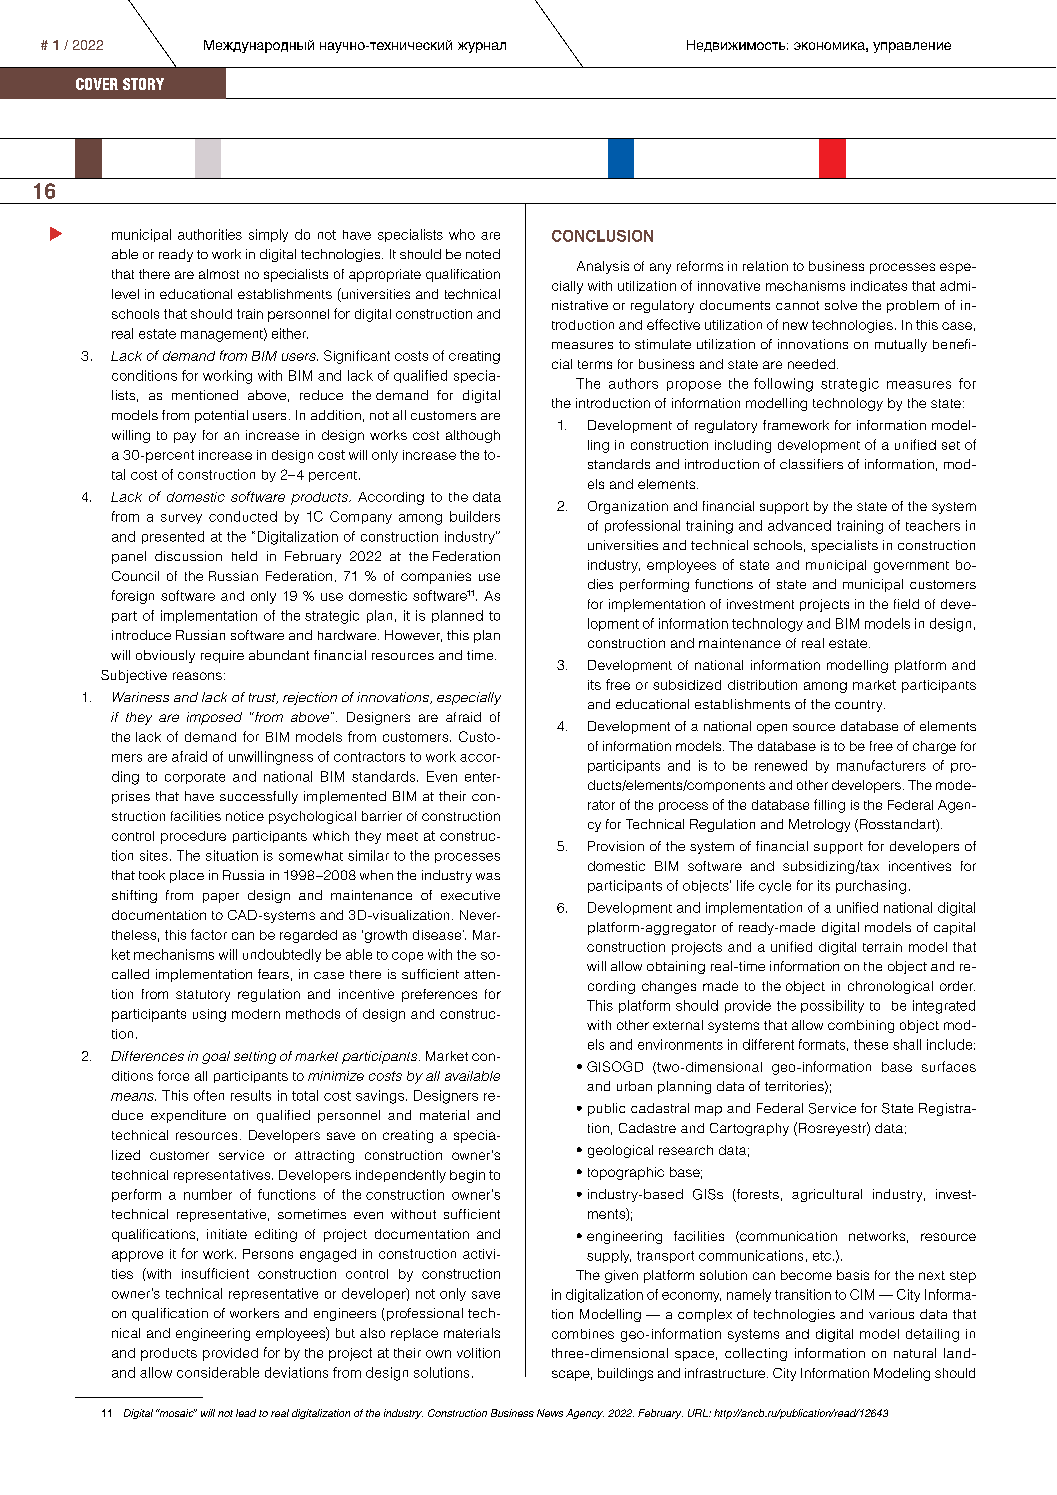 This screenshot has width=1057, height=1495. Describe the element at coordinates (462, 234) in the screenshot. I see `who` at that location.
